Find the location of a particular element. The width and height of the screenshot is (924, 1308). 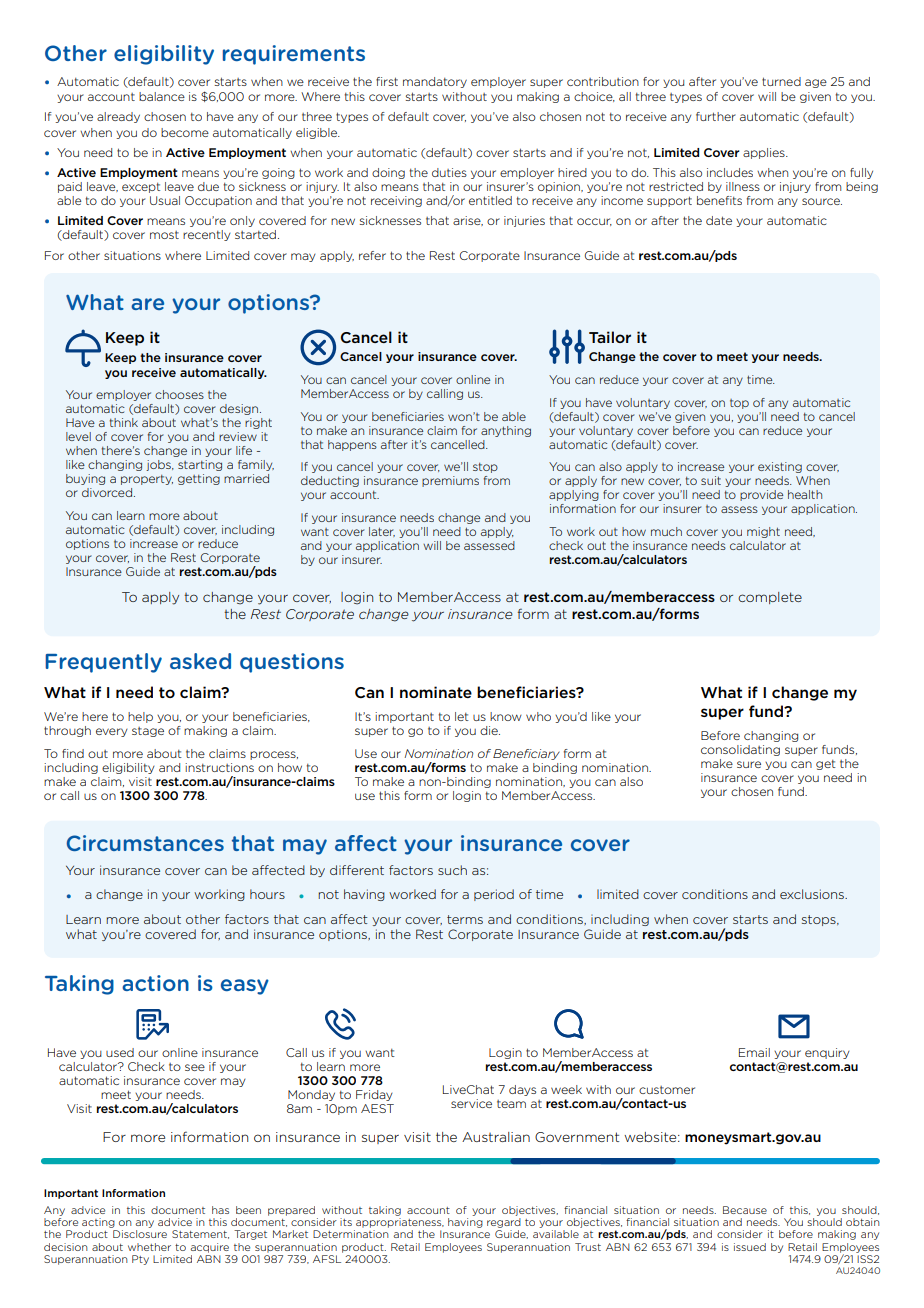

such is located at coordinates (452, 870).
